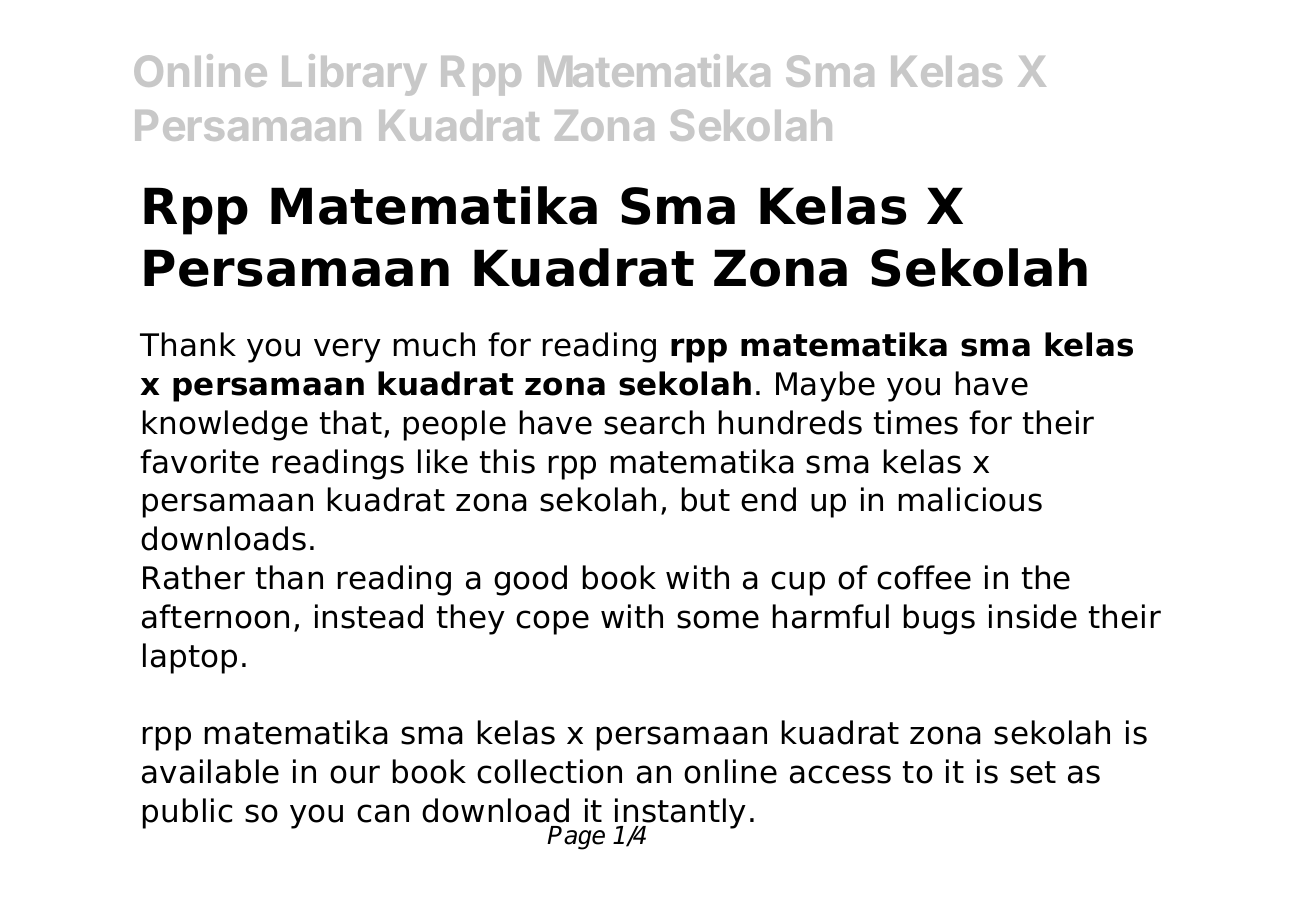 The width and height of the page is (1303, 924). I want to click on times, so click(916, 422).
